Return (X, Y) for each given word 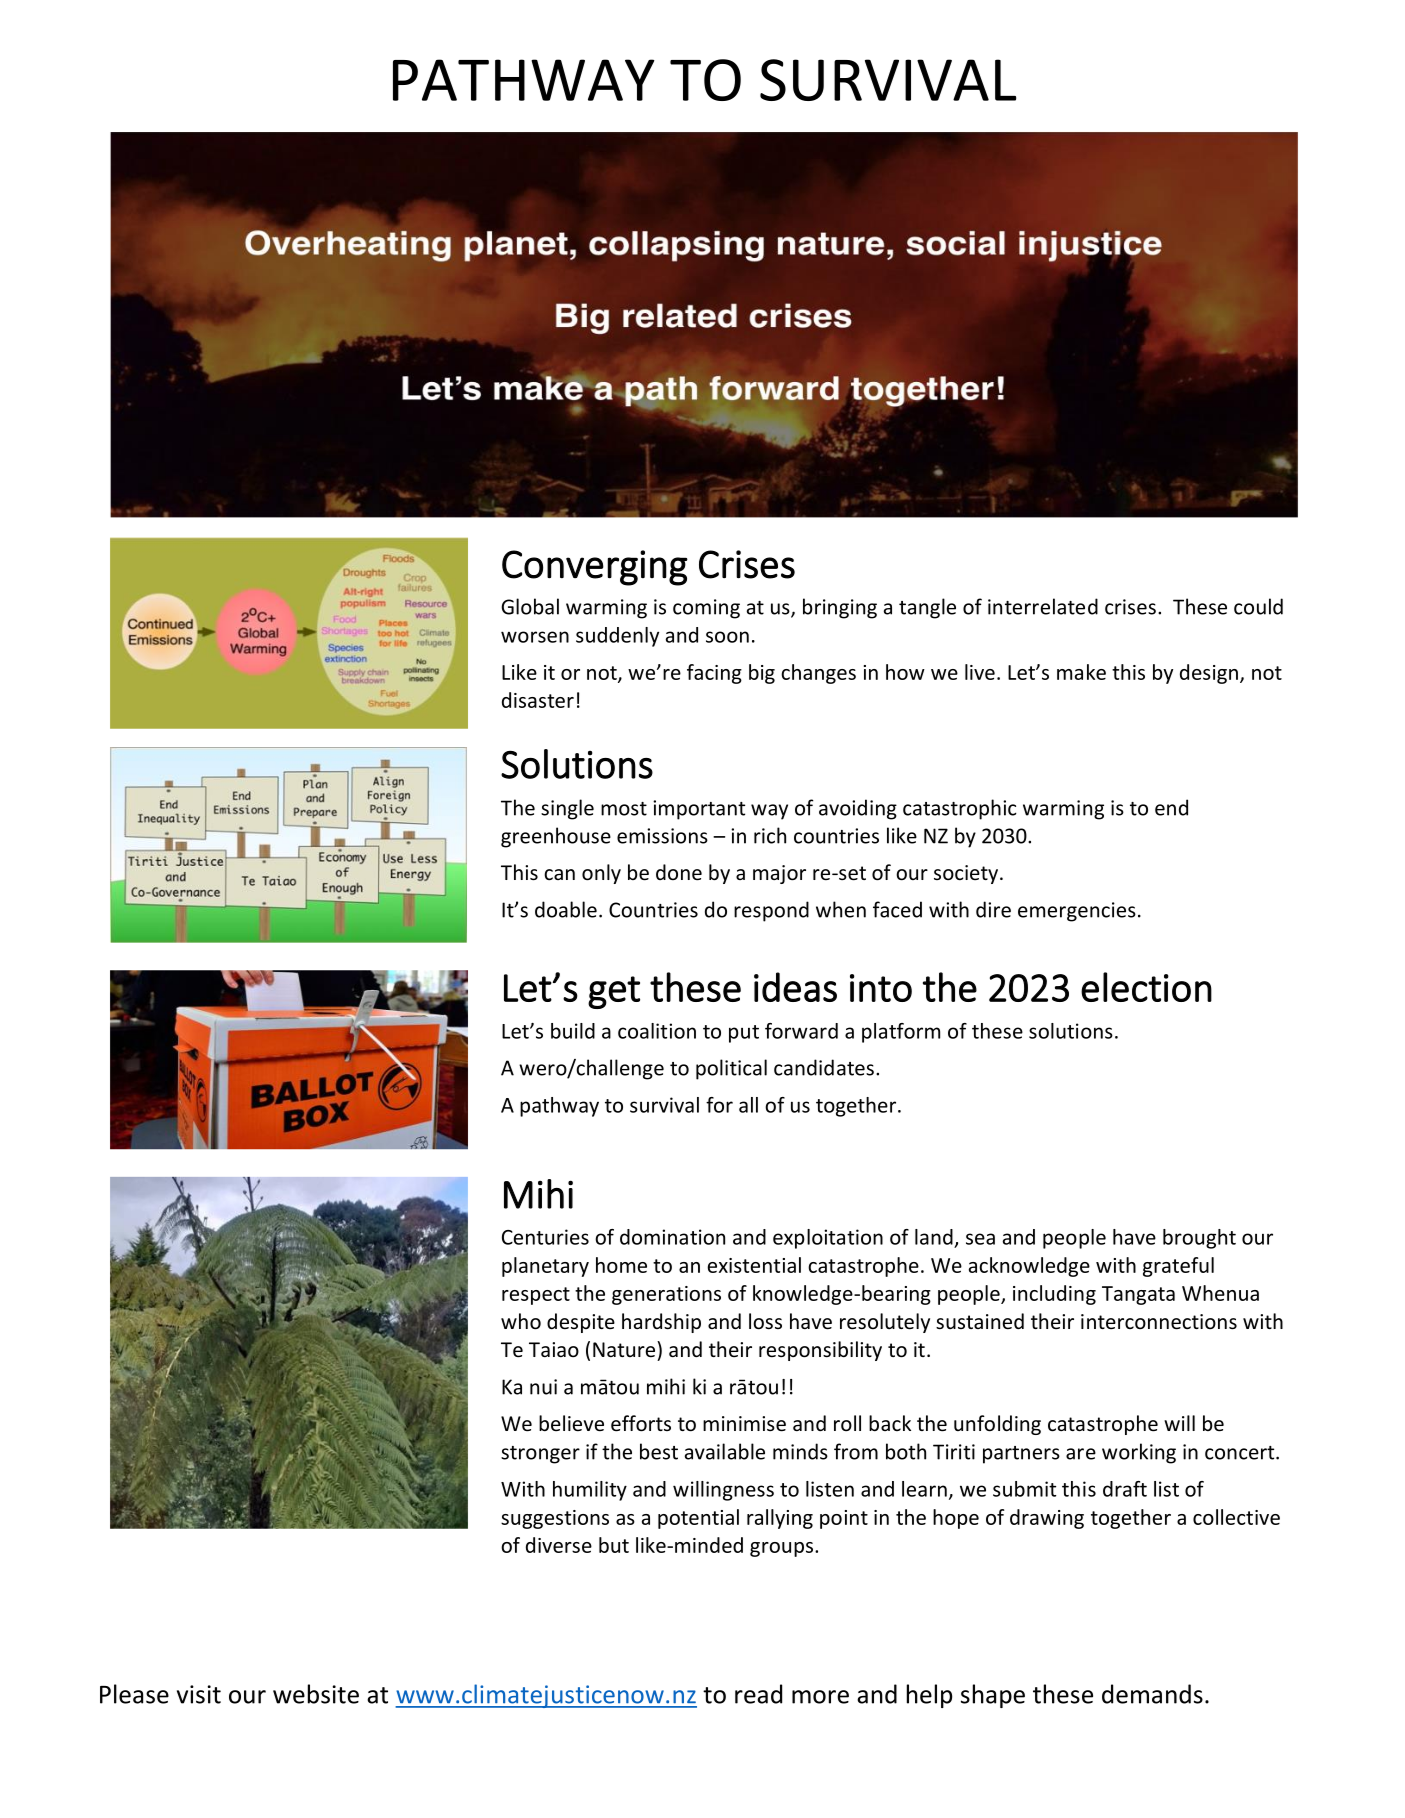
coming (706, 609)
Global (530, 606)
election (1146, 987)
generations (666, 1295)
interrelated (1043, 606)
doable (566, 909)
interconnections (1159, 1322)
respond (771, 911)
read (758, 1694)
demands (1152, 1694)
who (521, 1321)
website (316, 1694)
